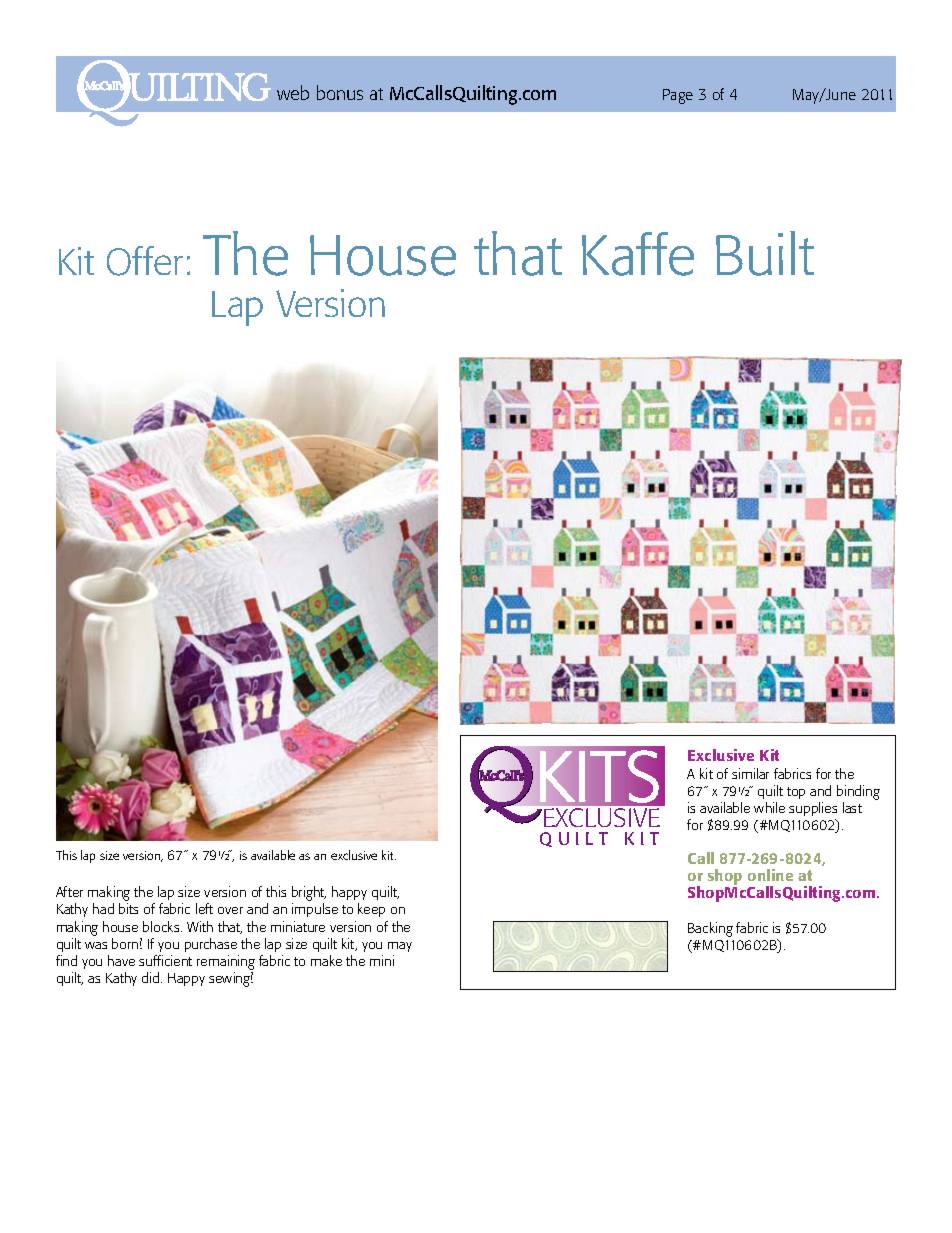 The height and width of the document is (1233, 952). Describe the element at coordinates (678, 96) in the document. I see `Page` at that location.
